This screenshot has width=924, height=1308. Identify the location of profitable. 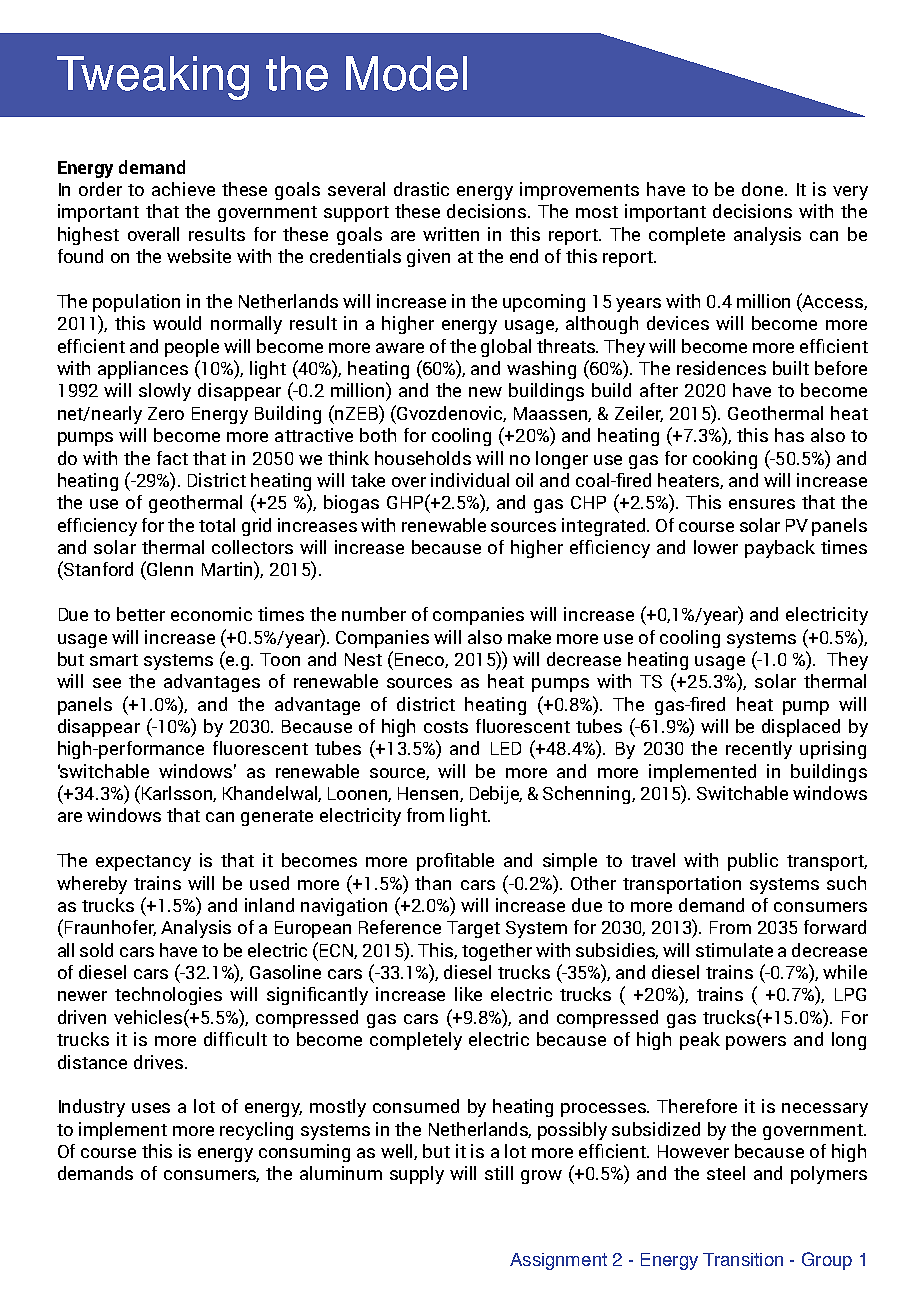
(455, 862).
